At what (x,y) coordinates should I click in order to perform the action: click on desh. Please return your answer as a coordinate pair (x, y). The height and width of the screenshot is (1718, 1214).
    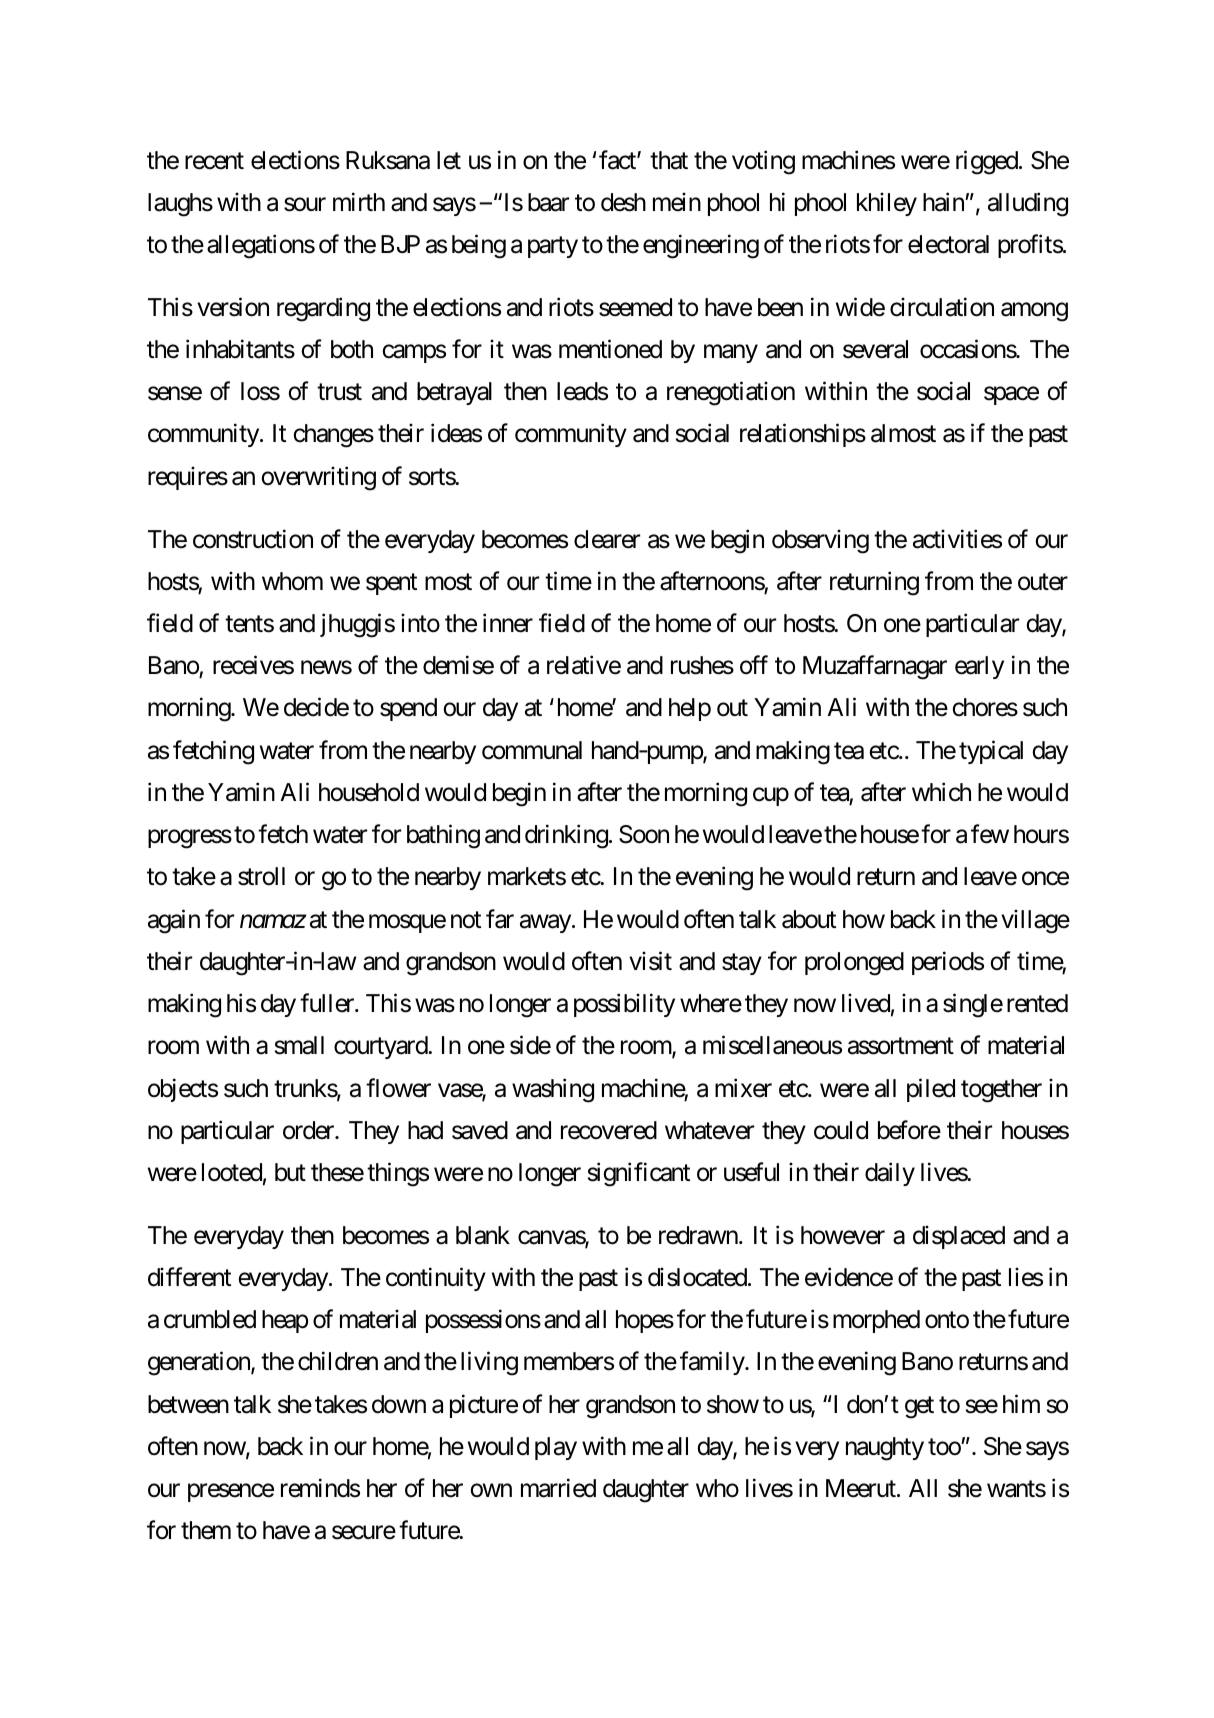
    Looking at the image, I should click on (623, 202).
